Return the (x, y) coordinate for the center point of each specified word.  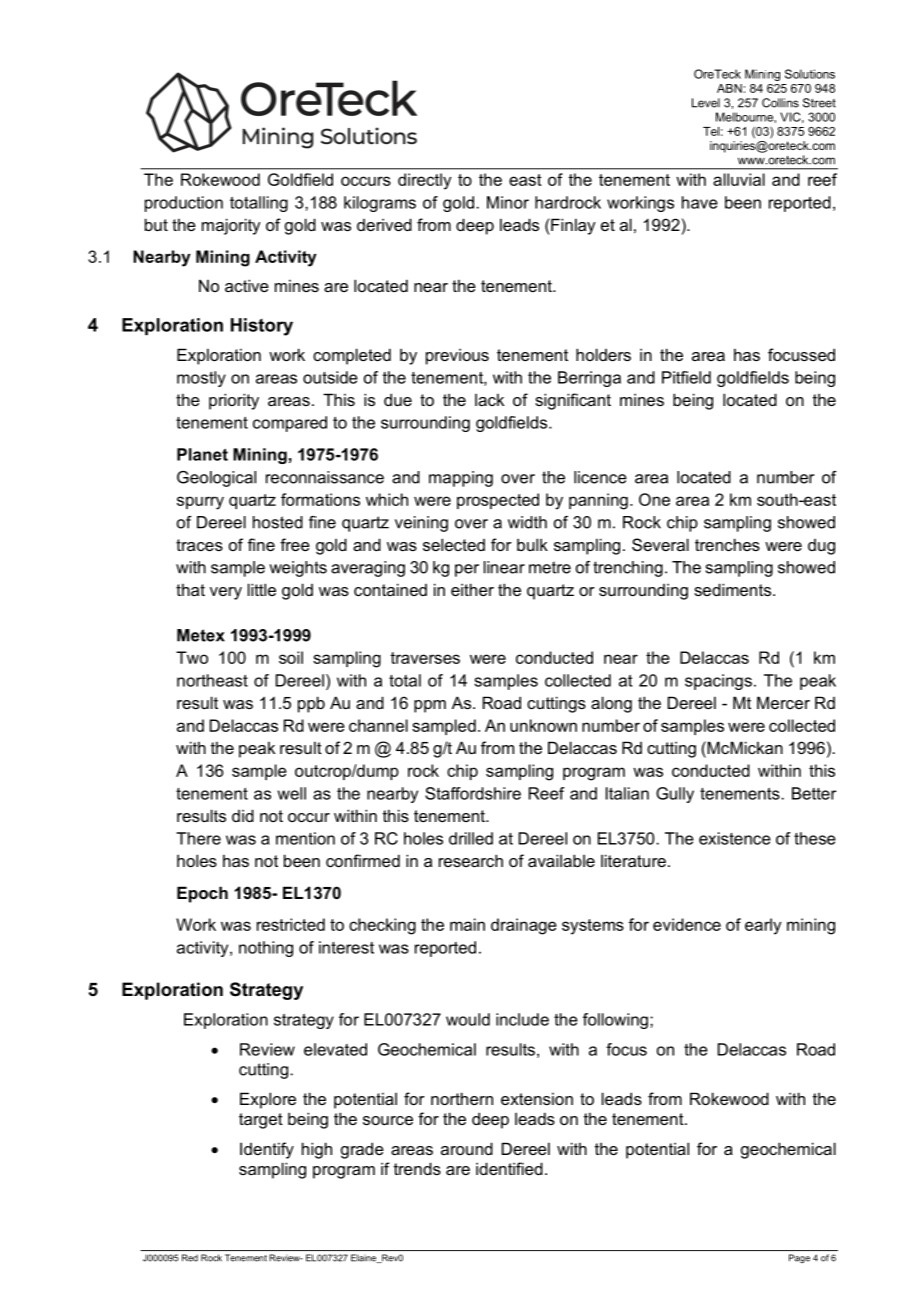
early (763, 926)
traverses (425, 658)
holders (603, 354)
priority (234, 401)
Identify (267, 1150)
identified (509, 1168)
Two (192, 657)
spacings (718, 682)
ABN (729, 88)
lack (489, 400)
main (467, 924)
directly (424, 181)
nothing (266, 949)
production (184, 204)
